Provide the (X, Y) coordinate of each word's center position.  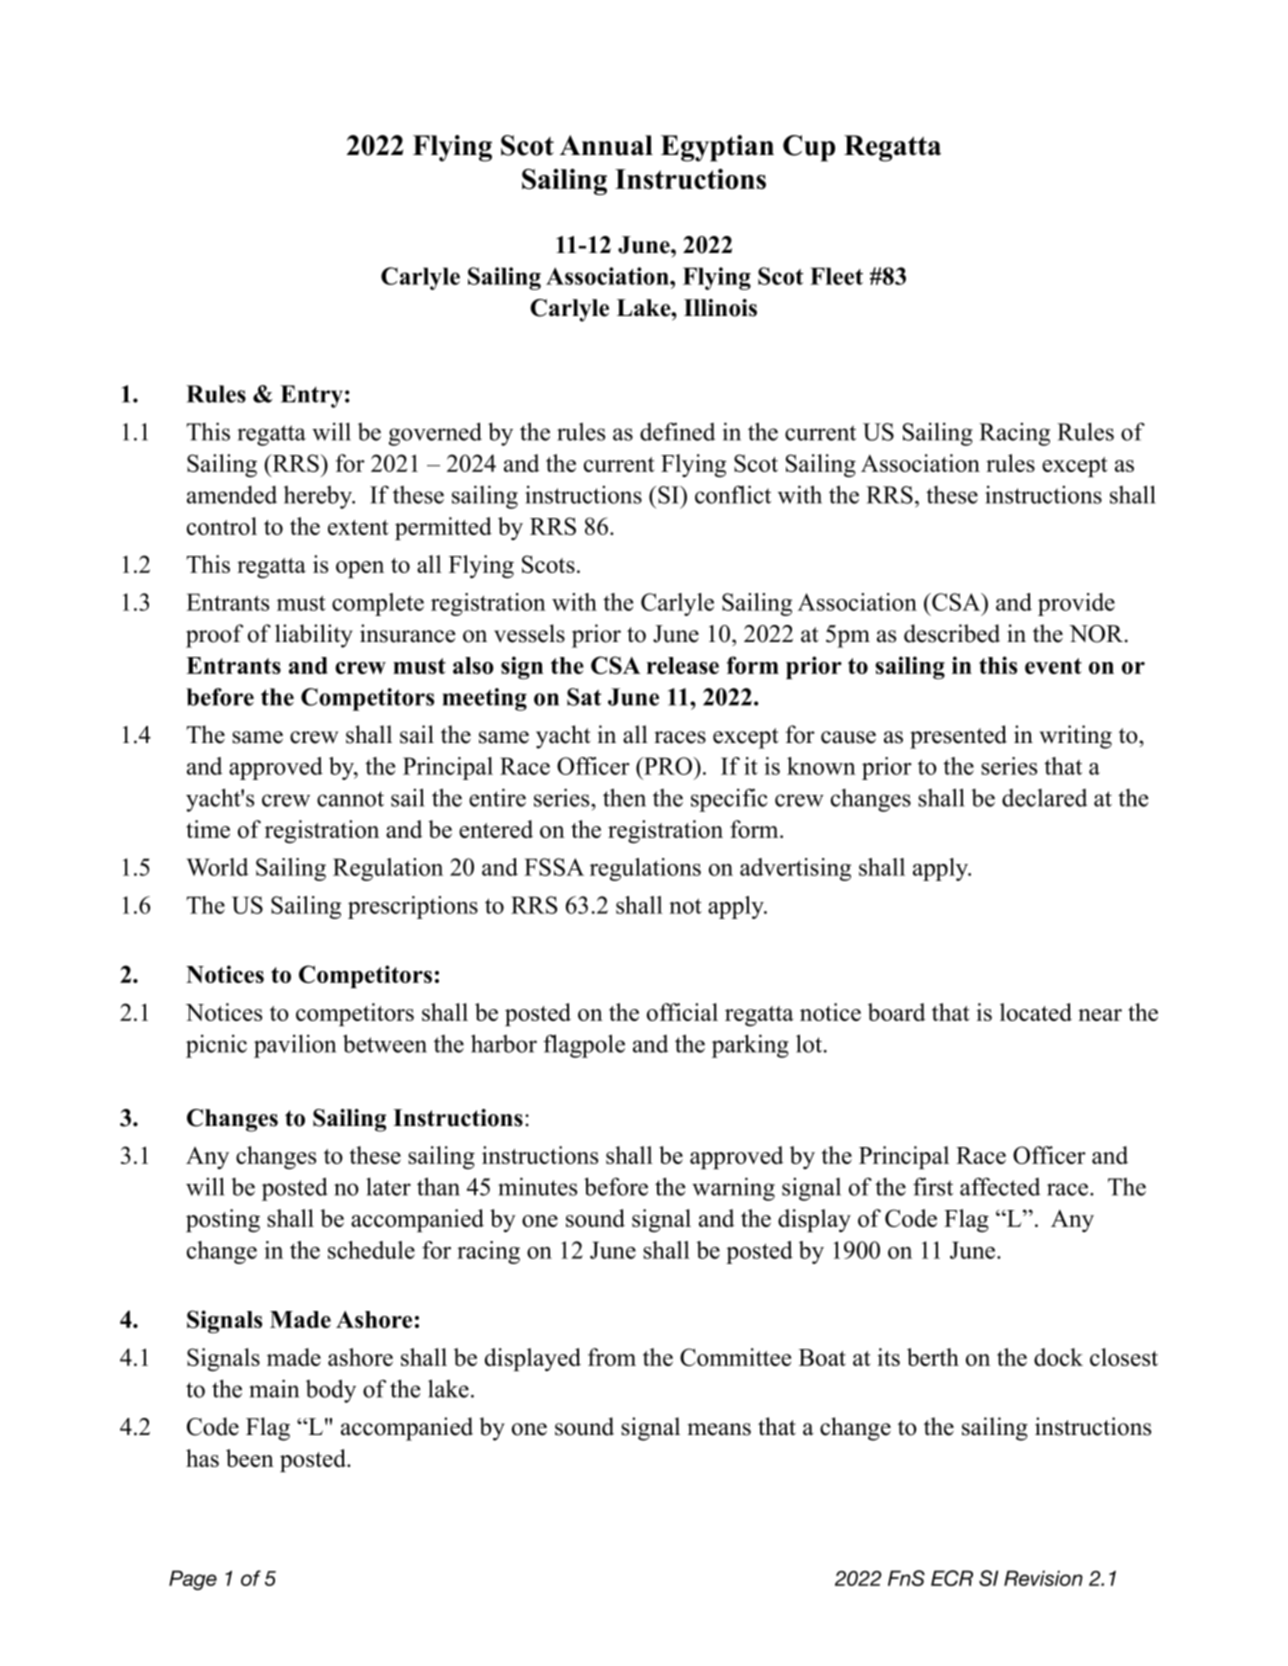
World (217, 867)
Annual (606, 145)
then (624, 797)
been (250, 1458)
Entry (311, 396)
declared (1044, 798)
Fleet (836, 276)
